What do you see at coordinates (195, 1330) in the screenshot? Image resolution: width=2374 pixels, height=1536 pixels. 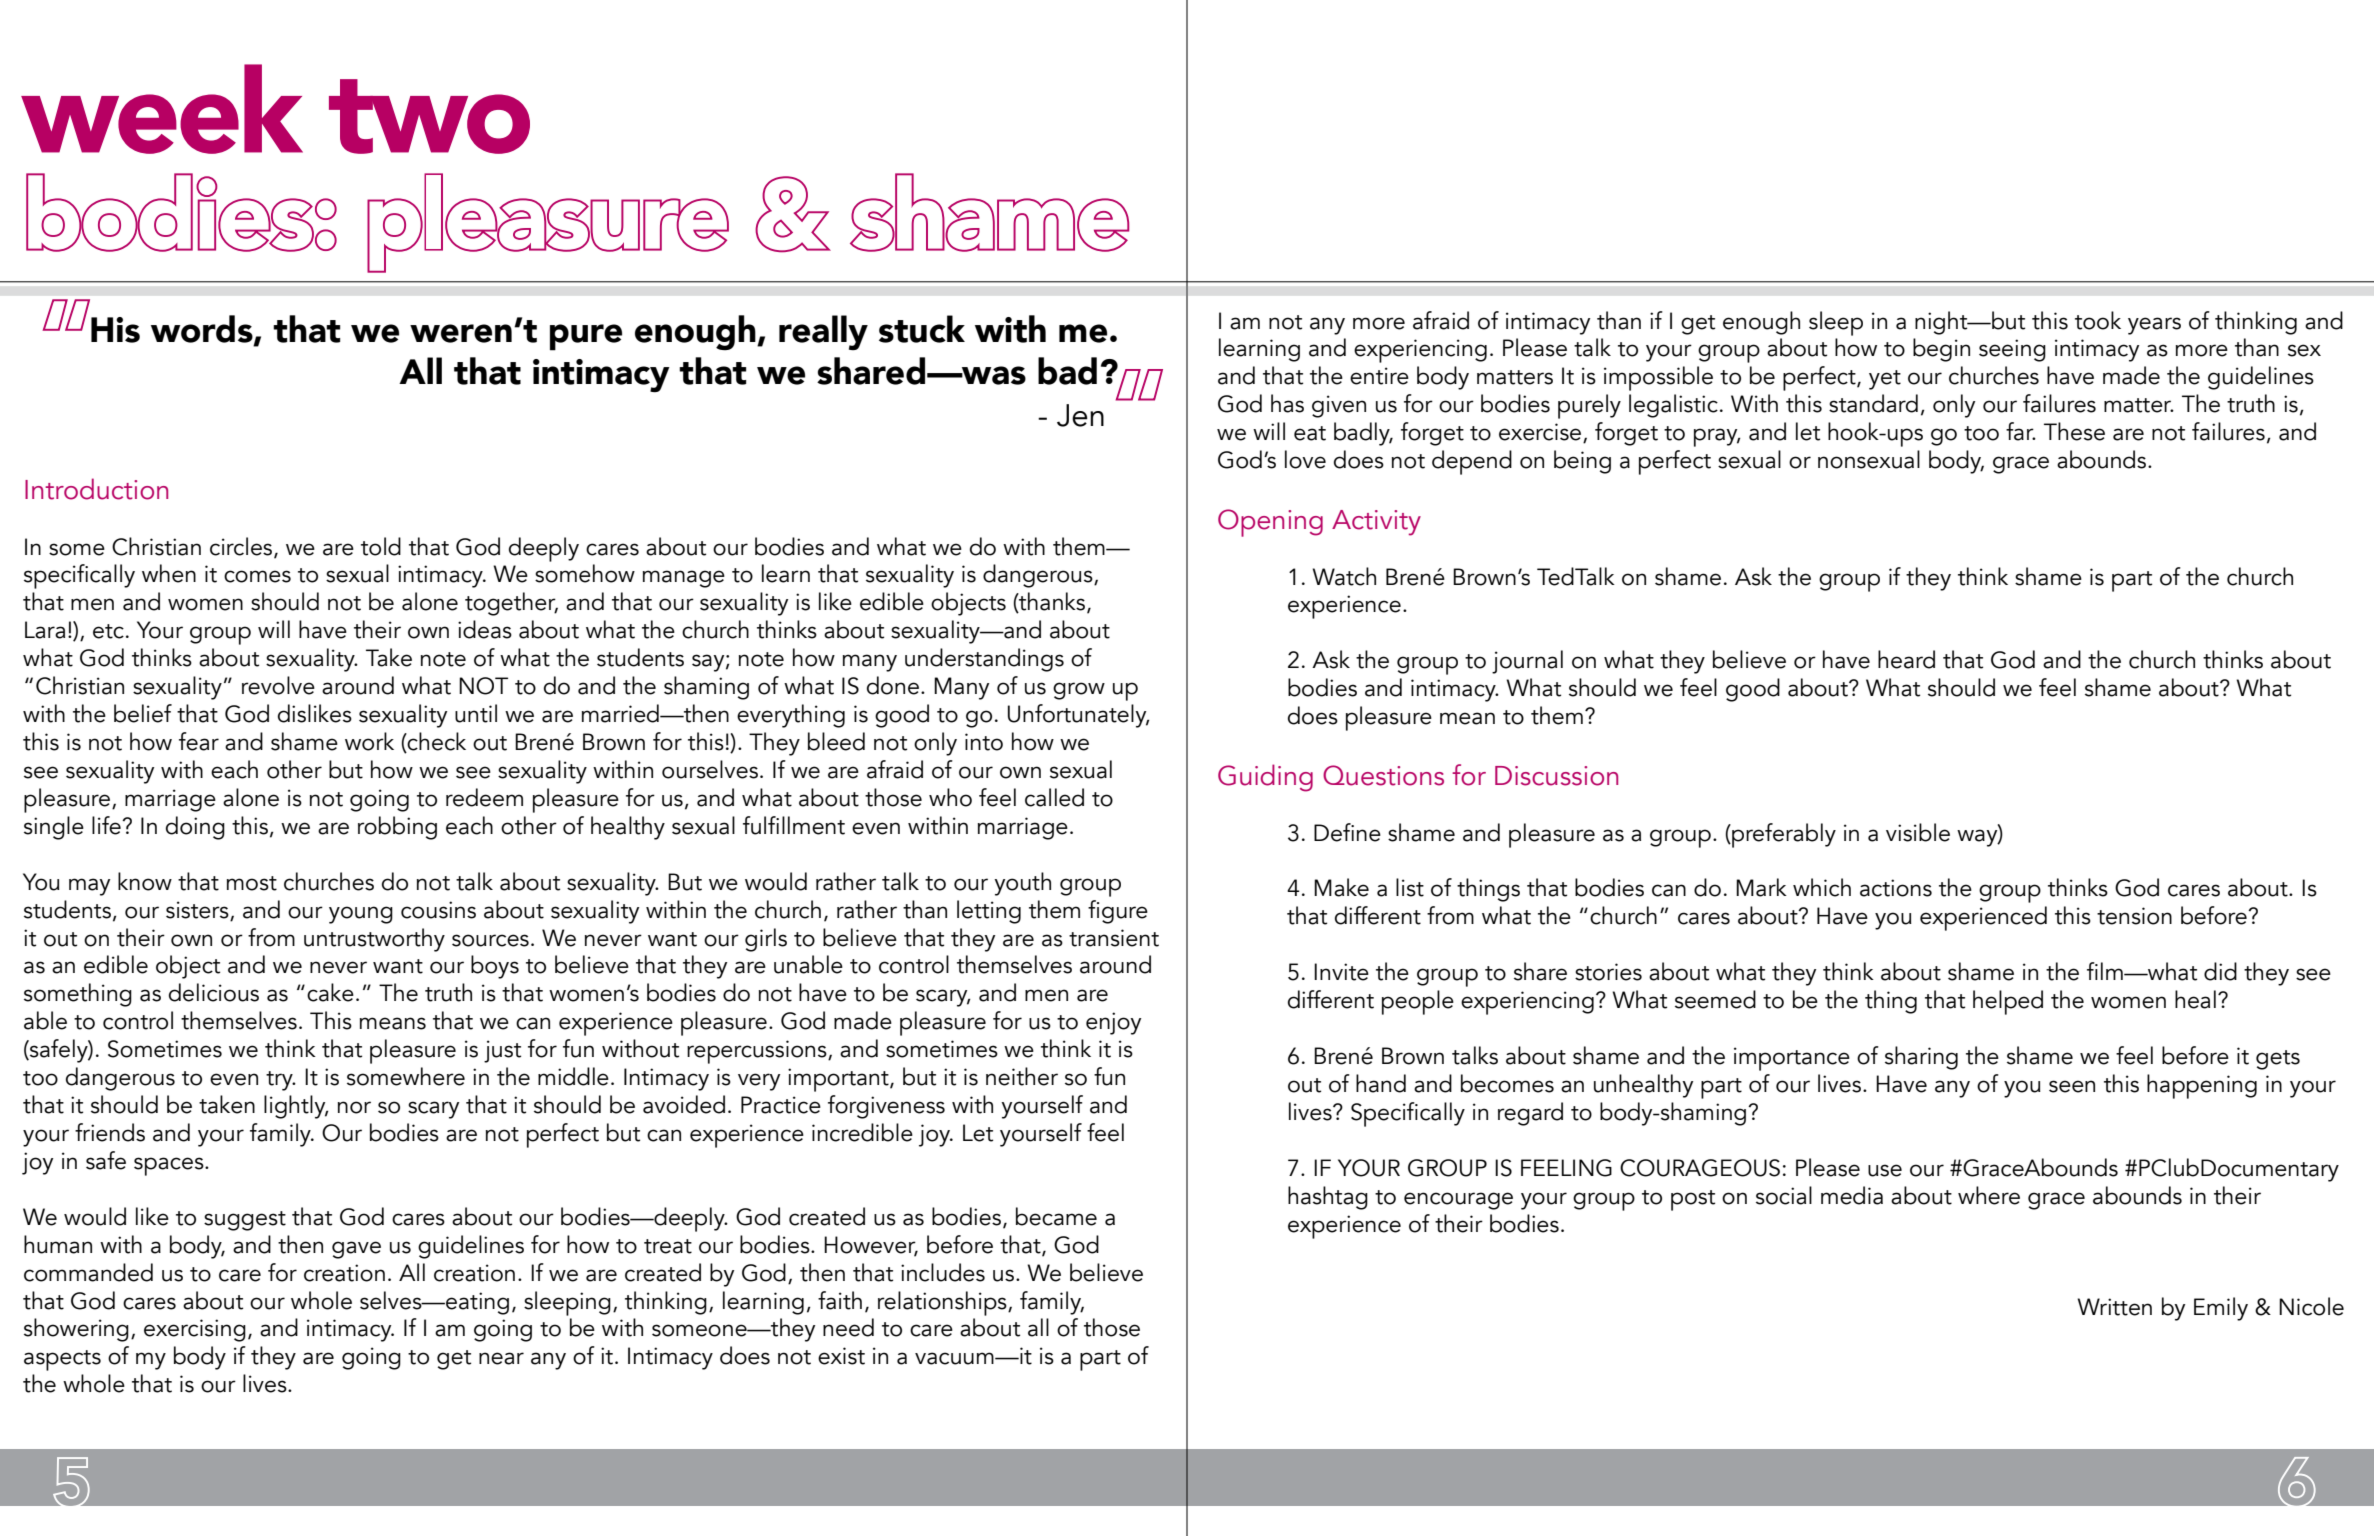 I see `exercising` at bounding box center [195, 1330].
